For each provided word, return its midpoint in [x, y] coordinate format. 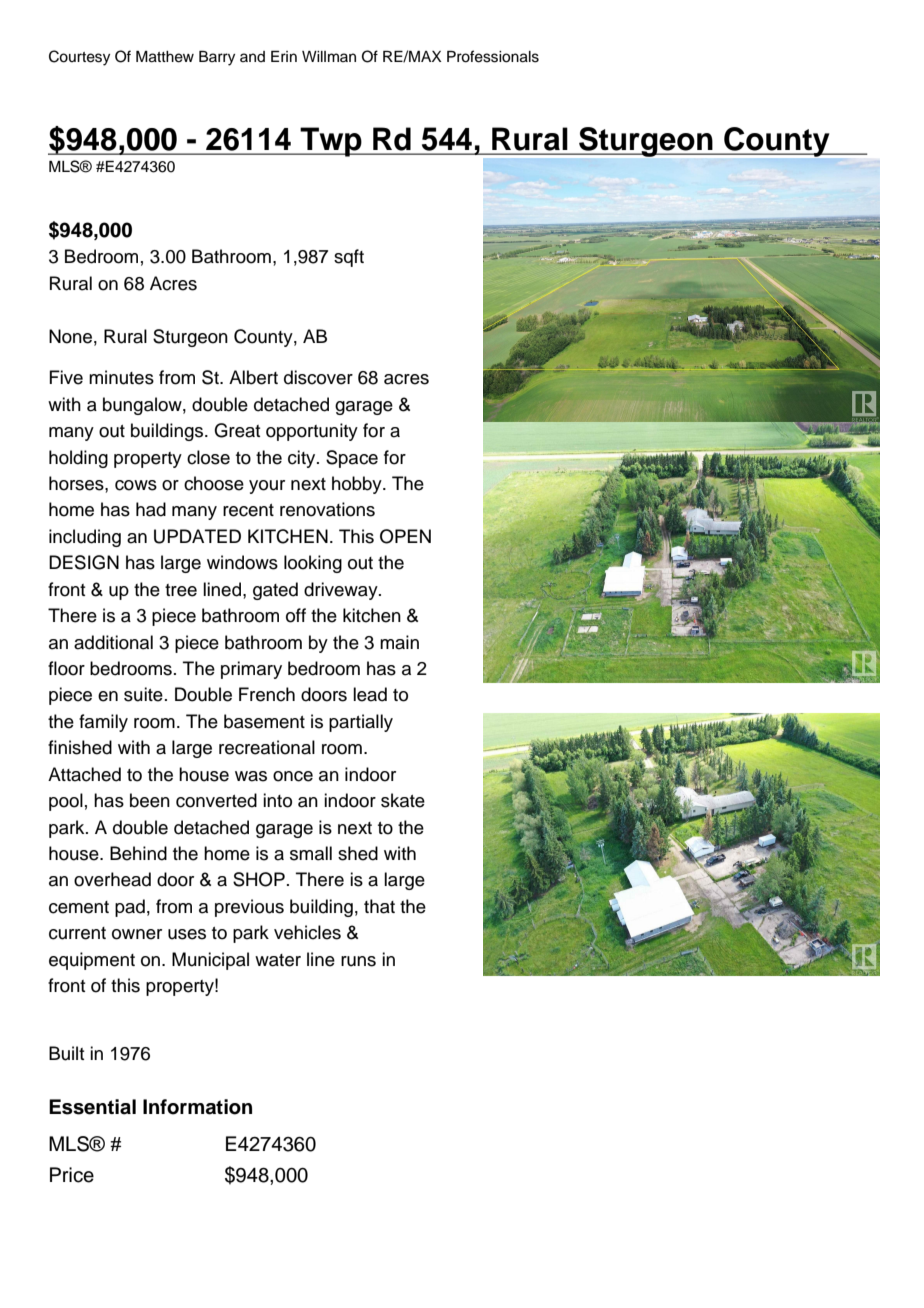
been [150, 800]
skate [403, 800]
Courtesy [79, 58]
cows [136, 485]
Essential [92, 1107]
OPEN [405, 536]
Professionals [493, 56]
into [277, 800]
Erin [284, 56]
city [303, 459]
